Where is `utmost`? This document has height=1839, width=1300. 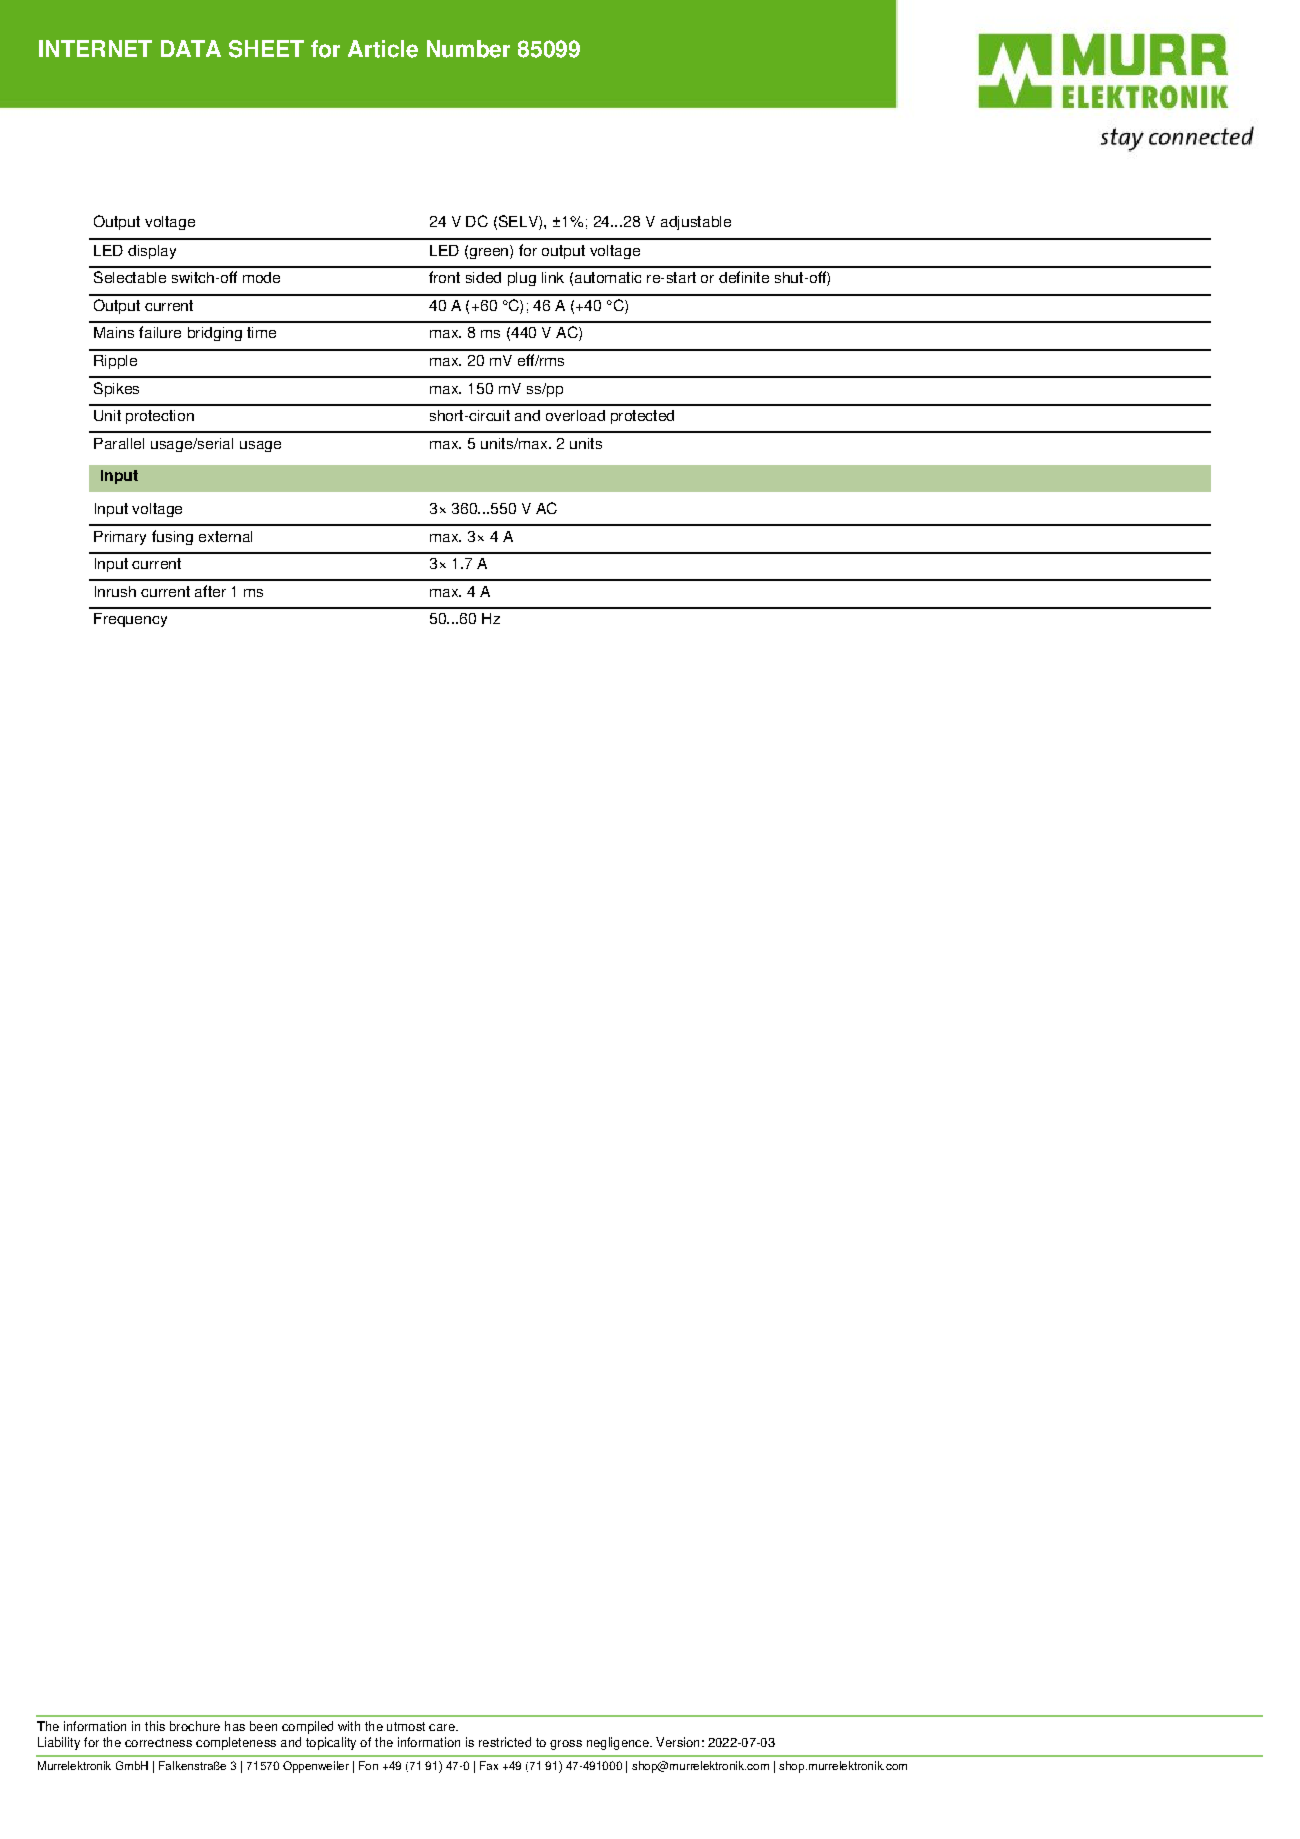
utmost is located at coordinates (406, 1726).
